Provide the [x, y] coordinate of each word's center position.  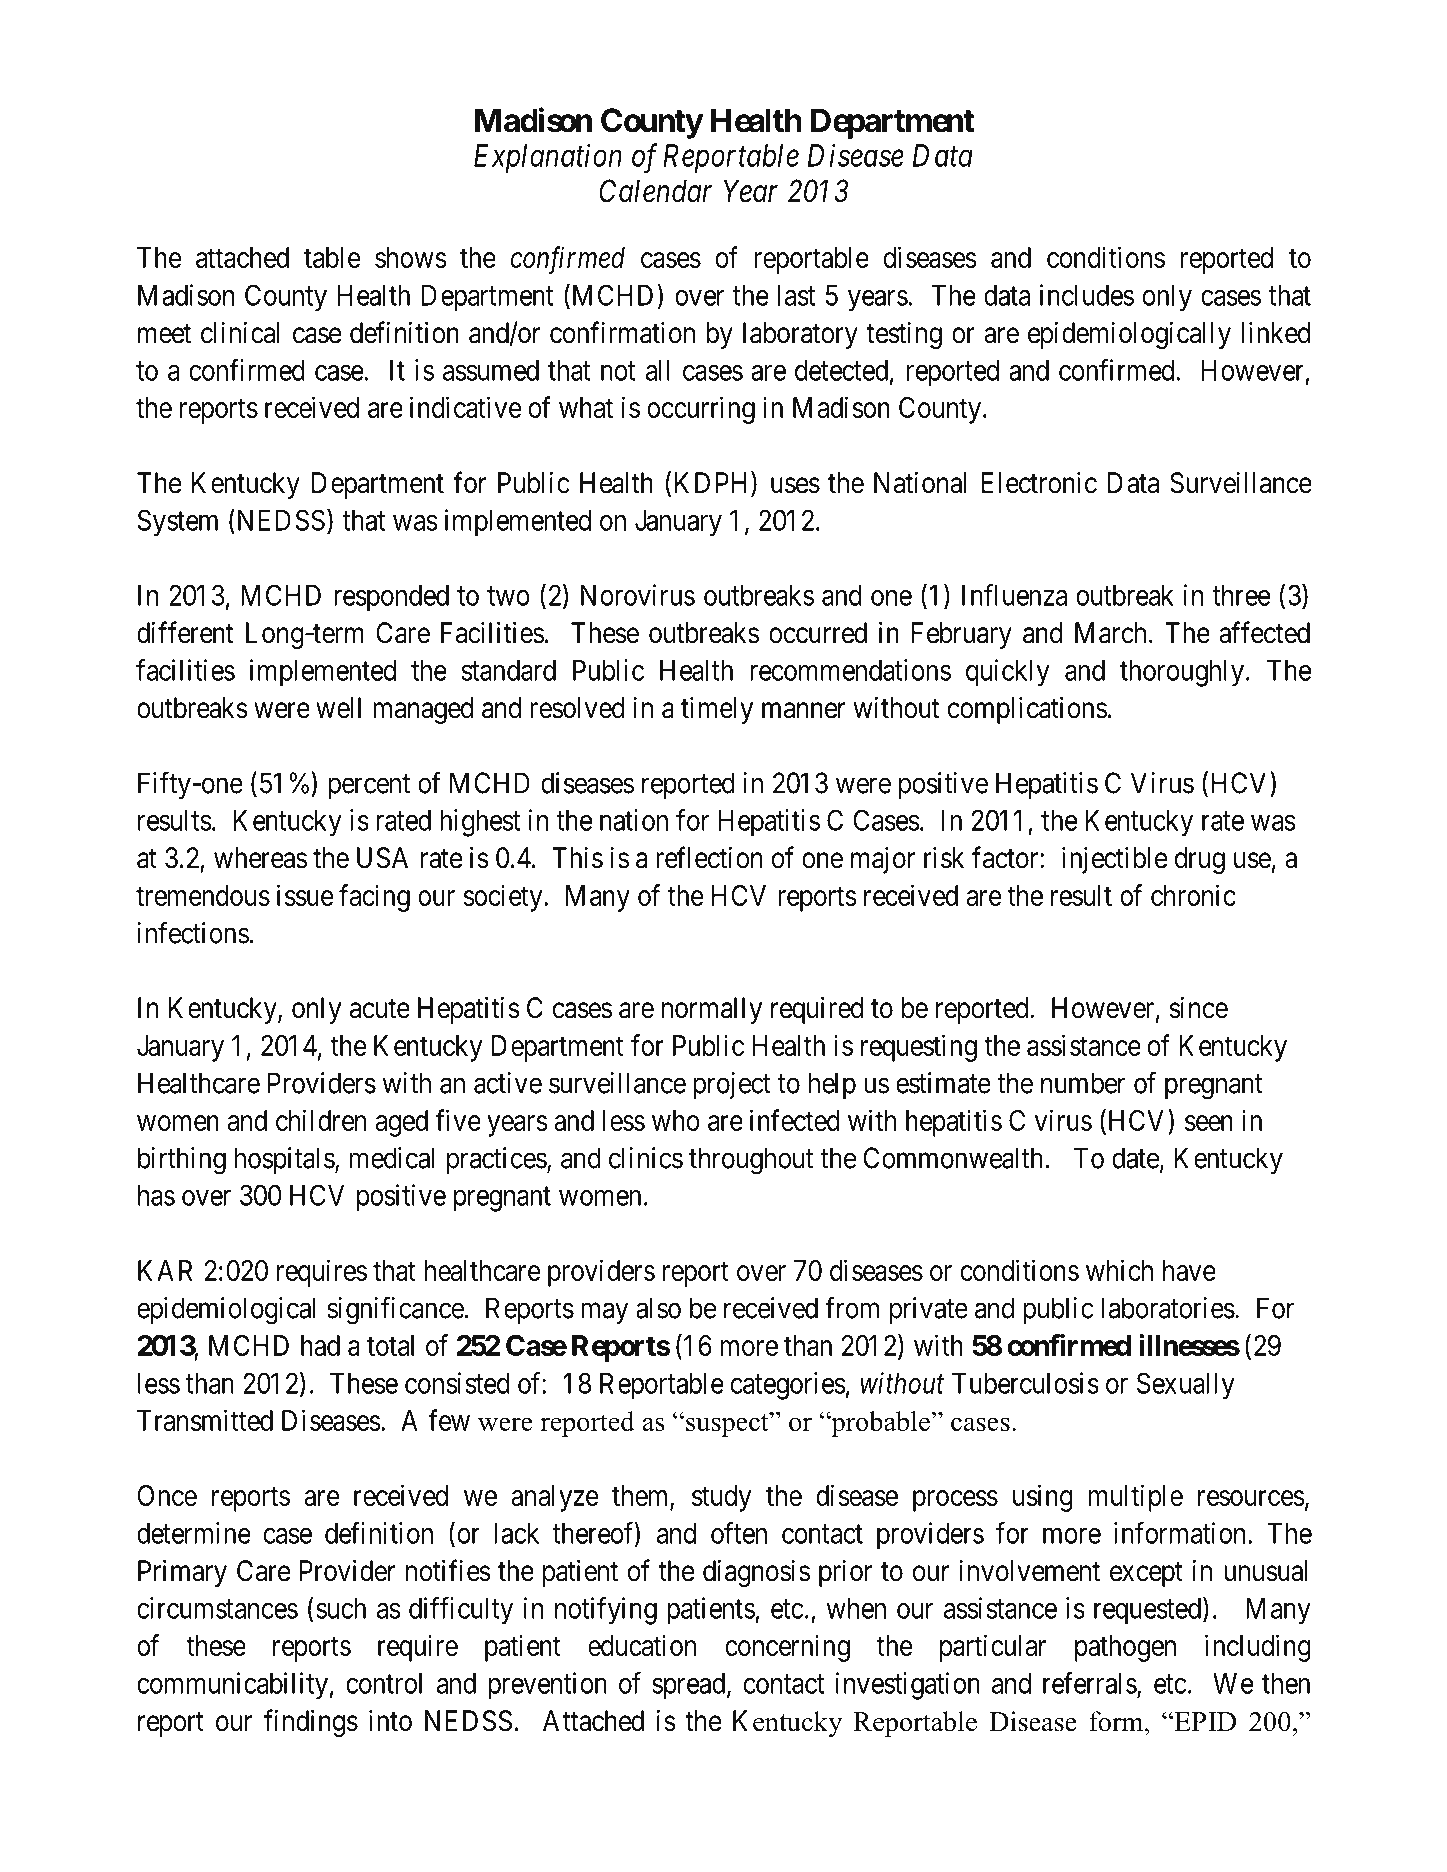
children [321, 1120]
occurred [818, 633]
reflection [709, 857]
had [320, 1345]
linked [1276, 333]
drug [1200, 860]
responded [391, 598]
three [1241, 595]
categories [788, 1386]
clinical [240, 333]
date [1136, 1158]
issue [305, 895]
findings [311, 1723]
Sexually [1186, 1386]
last [796, 295]
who [676, 1120]
